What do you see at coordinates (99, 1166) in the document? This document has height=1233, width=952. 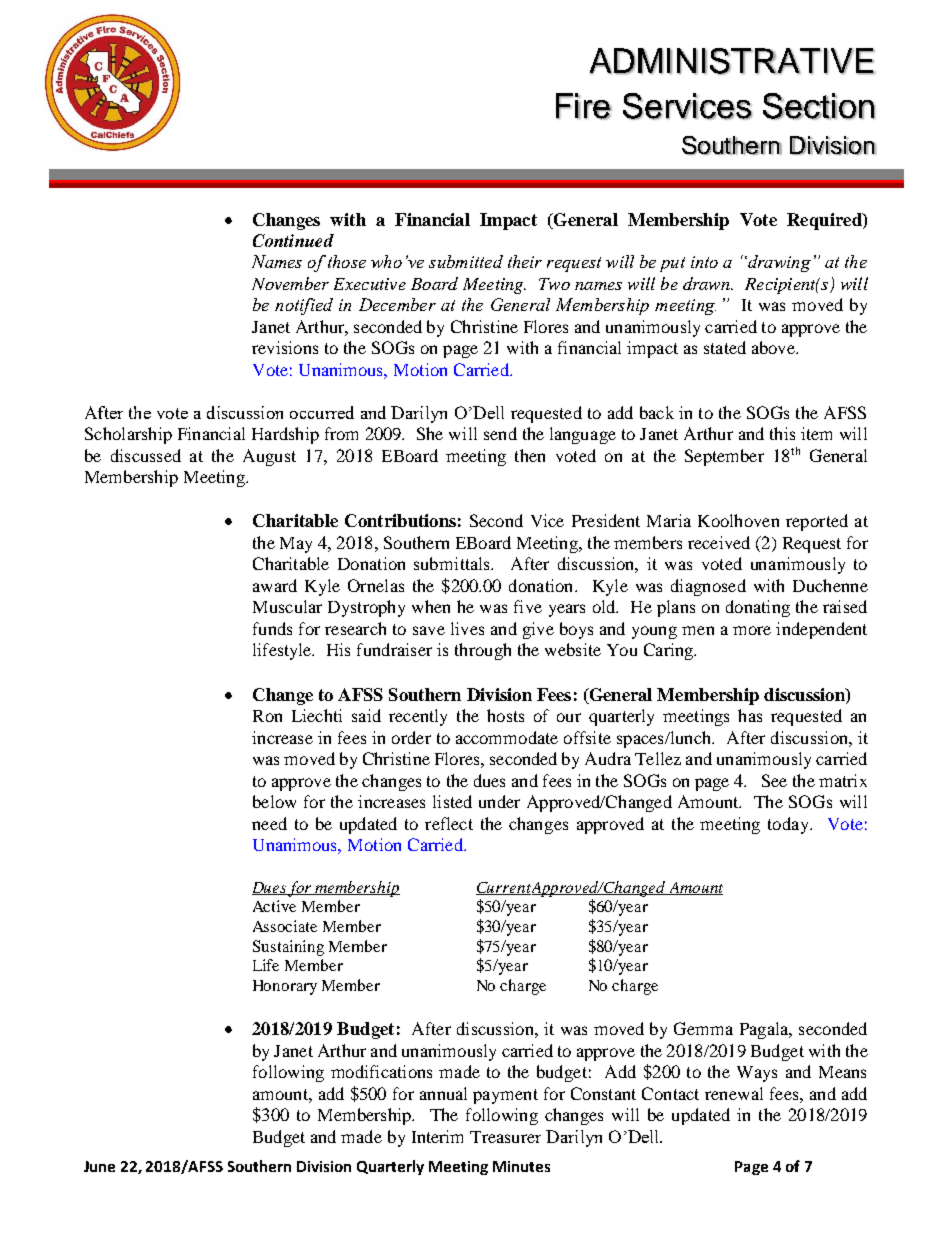 I see `June` at bounding box center [99, 1166].
